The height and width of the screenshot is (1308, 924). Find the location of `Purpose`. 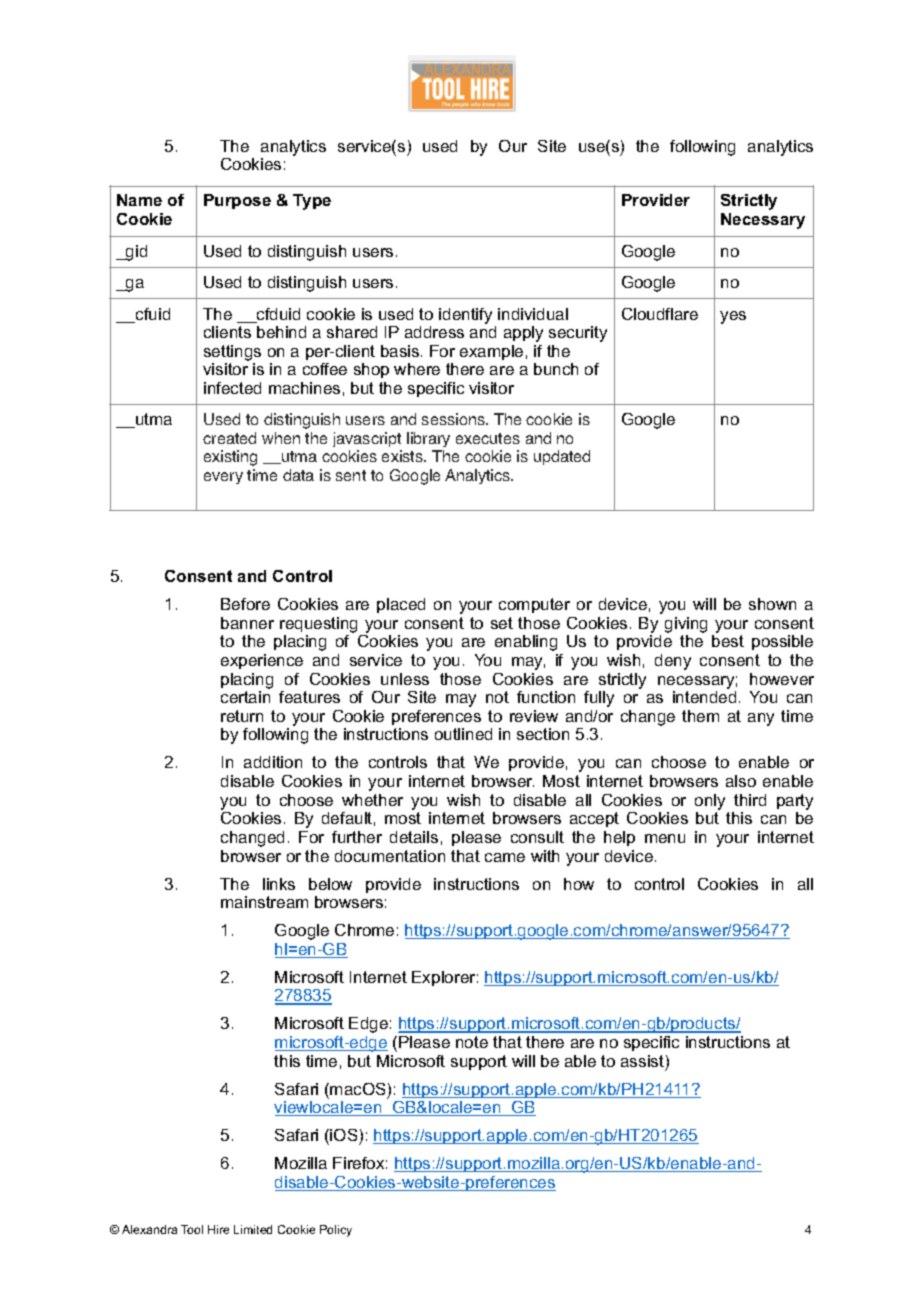

Purpose is located at coordinates (237, 201).
